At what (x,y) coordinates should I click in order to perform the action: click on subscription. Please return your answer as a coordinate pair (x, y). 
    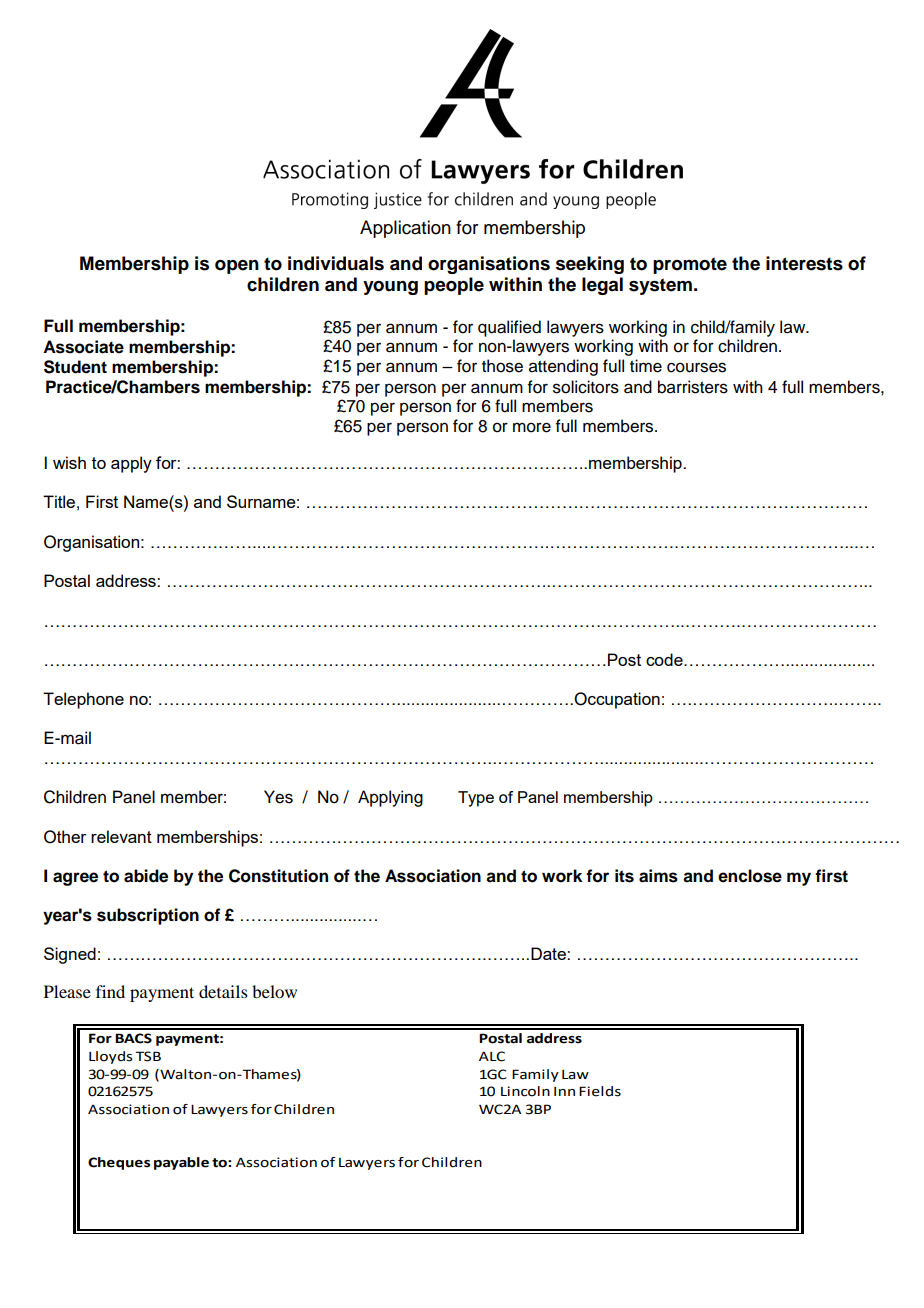
    Looking at the image, I should click on (148, 916).
